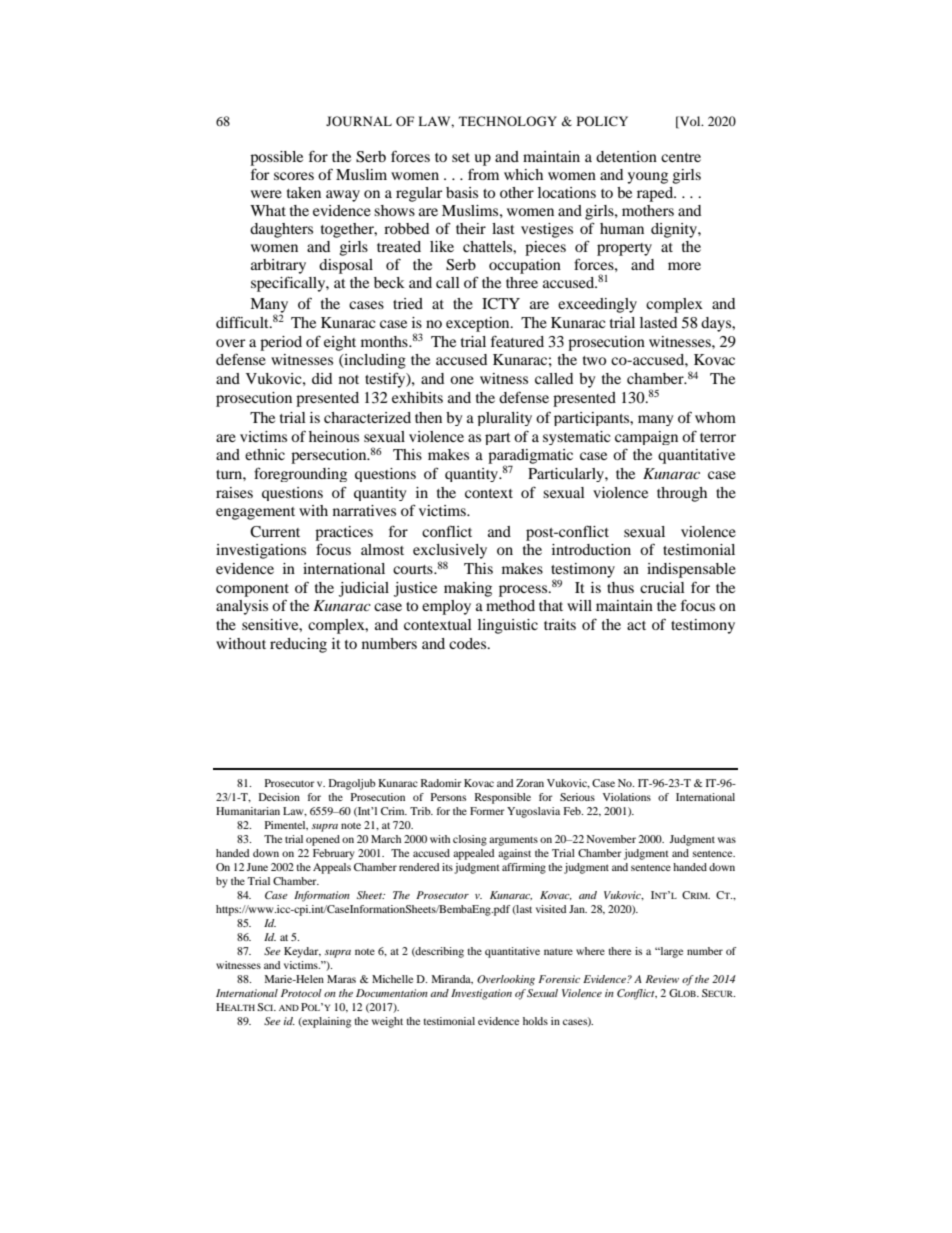 Image resolution: width=952 pixels, height=1233 pixels. I want to click on plurality, so click(504, 419).
